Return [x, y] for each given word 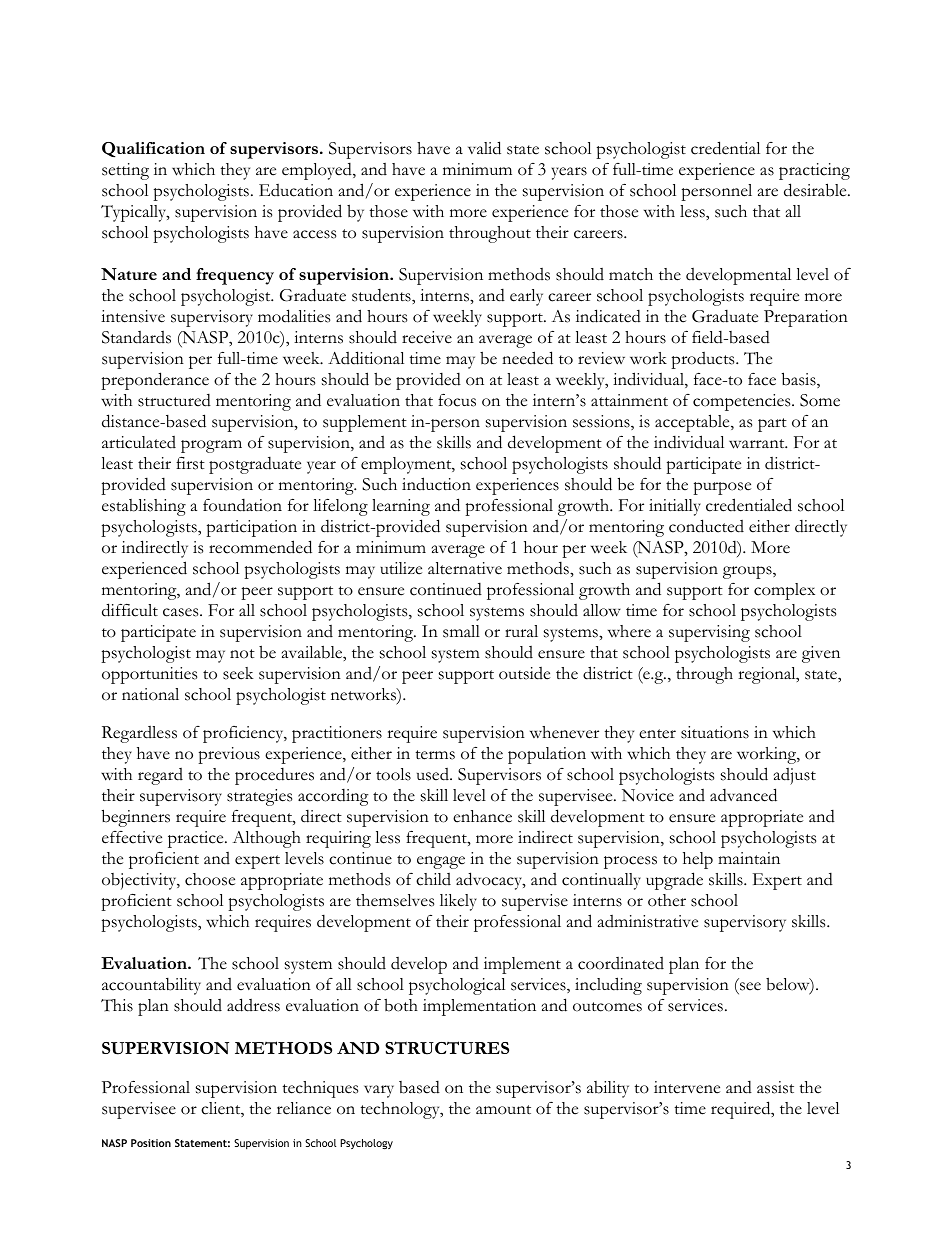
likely [458, 902]
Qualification [153, 149]
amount [503, 1110]
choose [210, 879]
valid [484, 148]
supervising [709, 633]
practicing [814, 171]
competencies [743, 402]
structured [174, 400]
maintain [749, 858]
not [242, 654]
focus [457, 400]
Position [151, 1143]
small [461, 631]
